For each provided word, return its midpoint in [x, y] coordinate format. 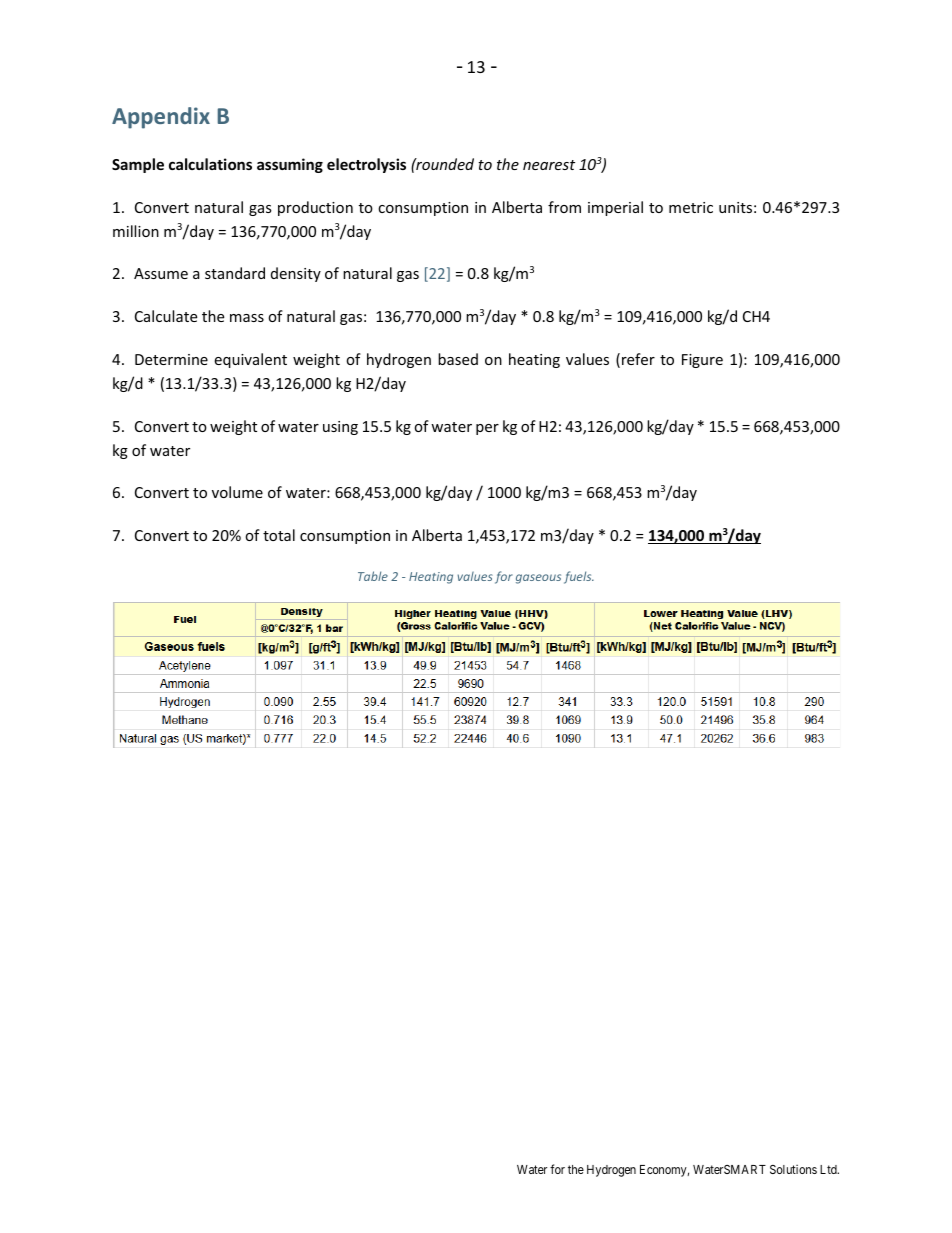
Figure [702, 361]
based [458, 359]
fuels [579, 577]
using [340, 428]
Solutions [793, 1169]
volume [237, 492]
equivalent [250, 360]
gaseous [538, 579]
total [279, 535]
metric [691, 207]
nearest [549, 165]
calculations [210, 164]
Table [373, 576]
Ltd [829, 1169]
